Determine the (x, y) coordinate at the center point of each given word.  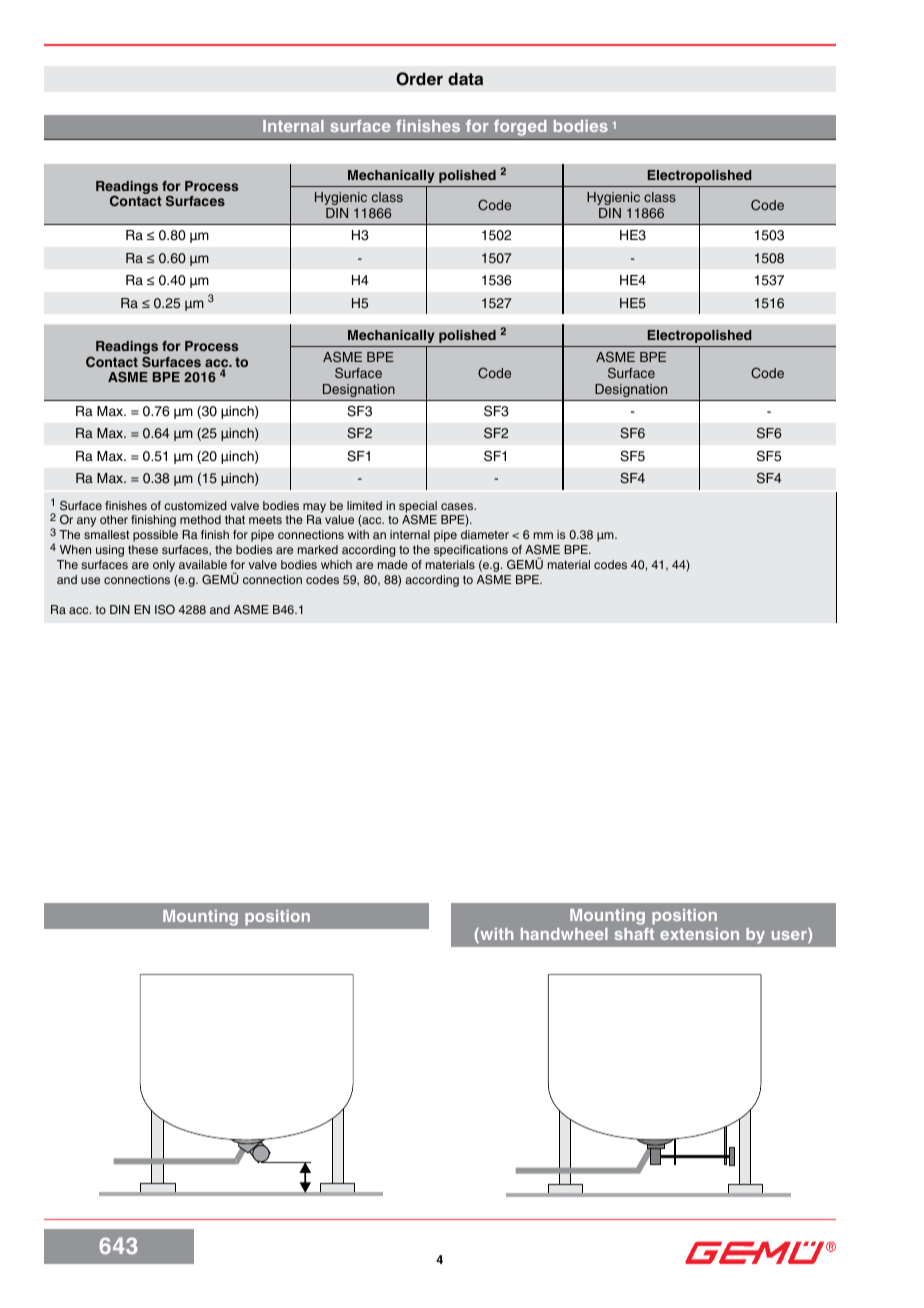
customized (195, 505)
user (790, 937)
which (336, 564)
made (393, 564)
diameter (485, 534)
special (418, 507)
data (465, 79)
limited (364, 505)
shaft (634, 934)
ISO (165, 610)
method (200, 519)
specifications (471, 551)
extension (699, 934)
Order (419, 79)
